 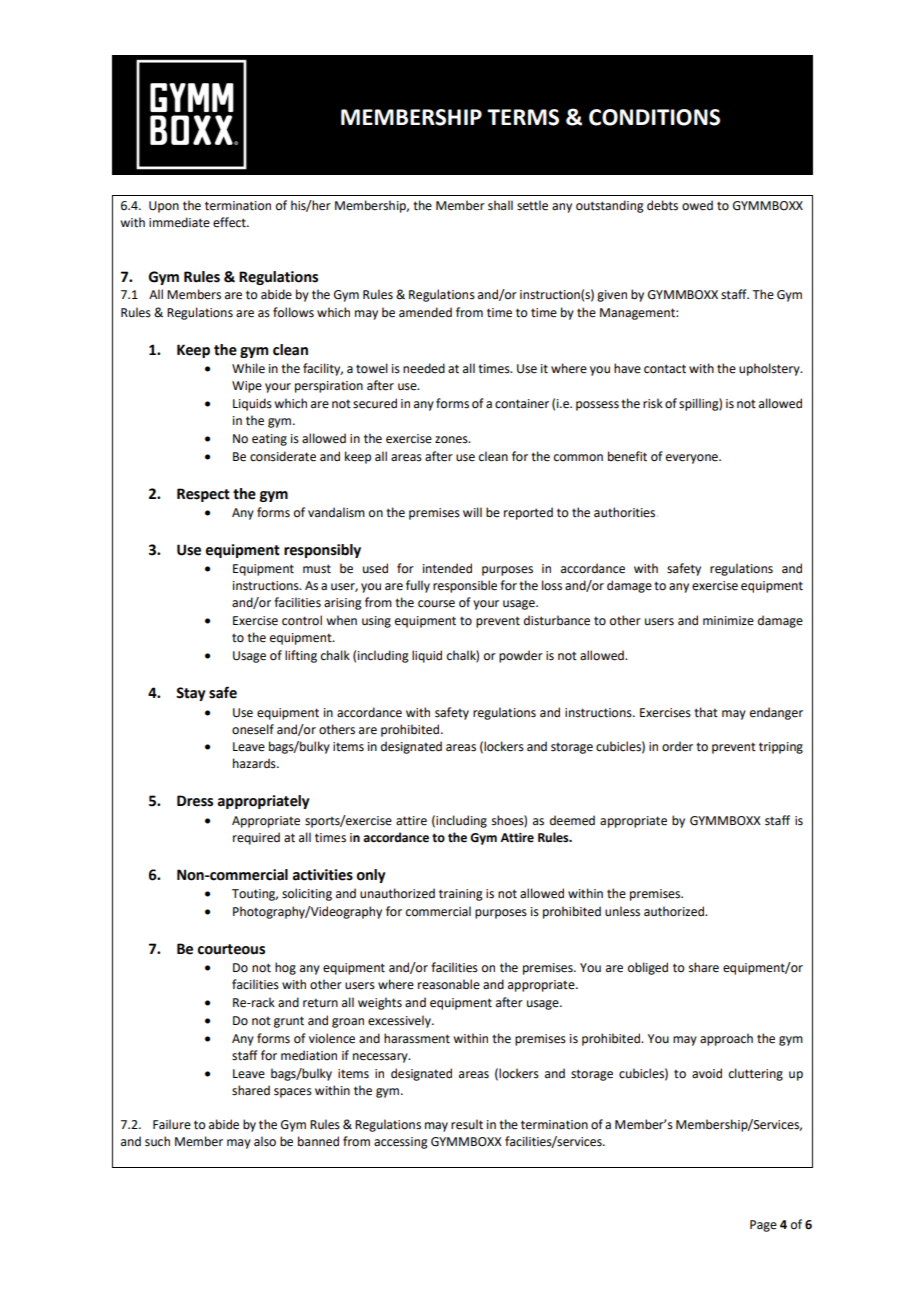 I want to click on that, so click(x=706, y=712).
